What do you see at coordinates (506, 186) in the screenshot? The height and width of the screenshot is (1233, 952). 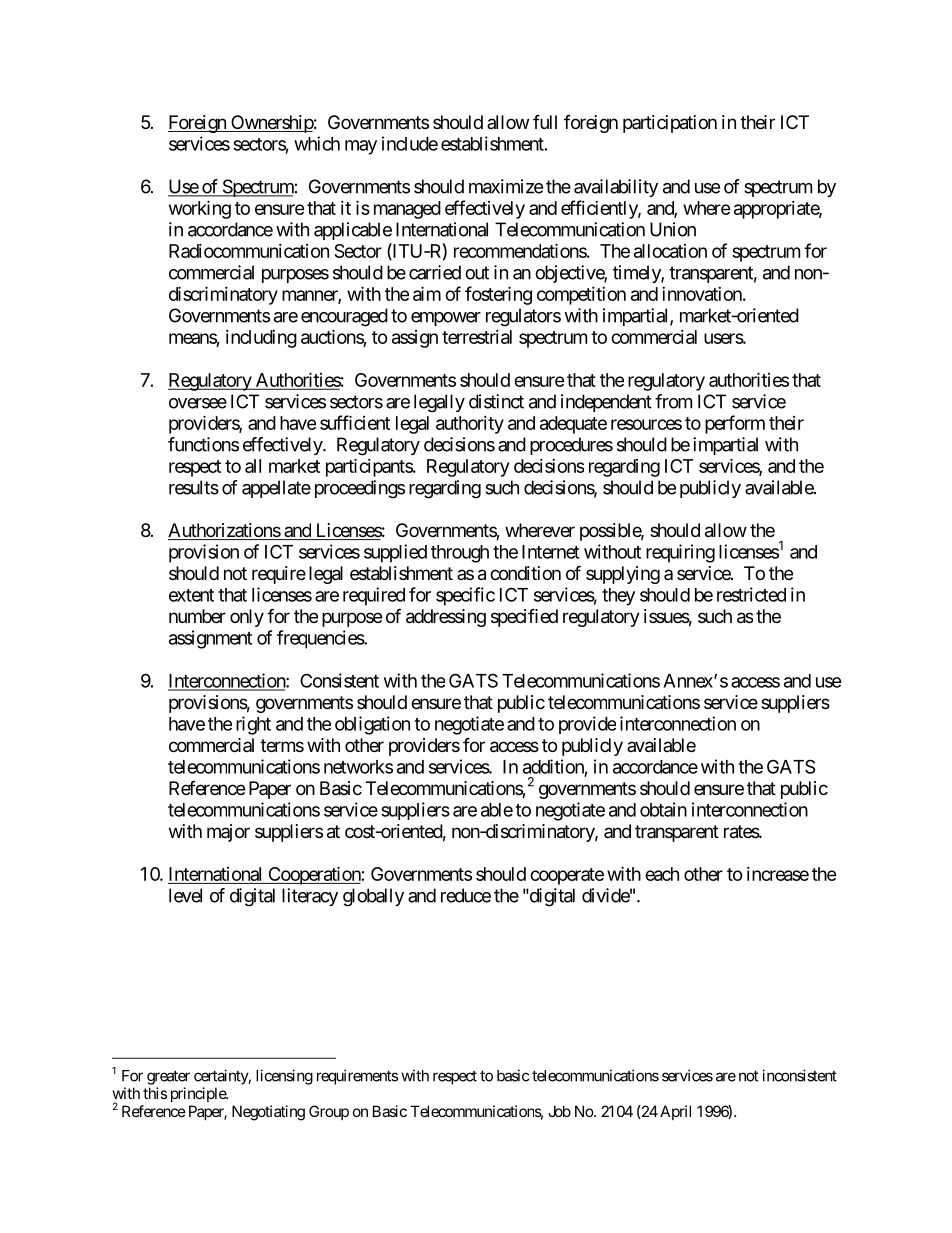 I see `maximize` at bounding box center [506, 186].
